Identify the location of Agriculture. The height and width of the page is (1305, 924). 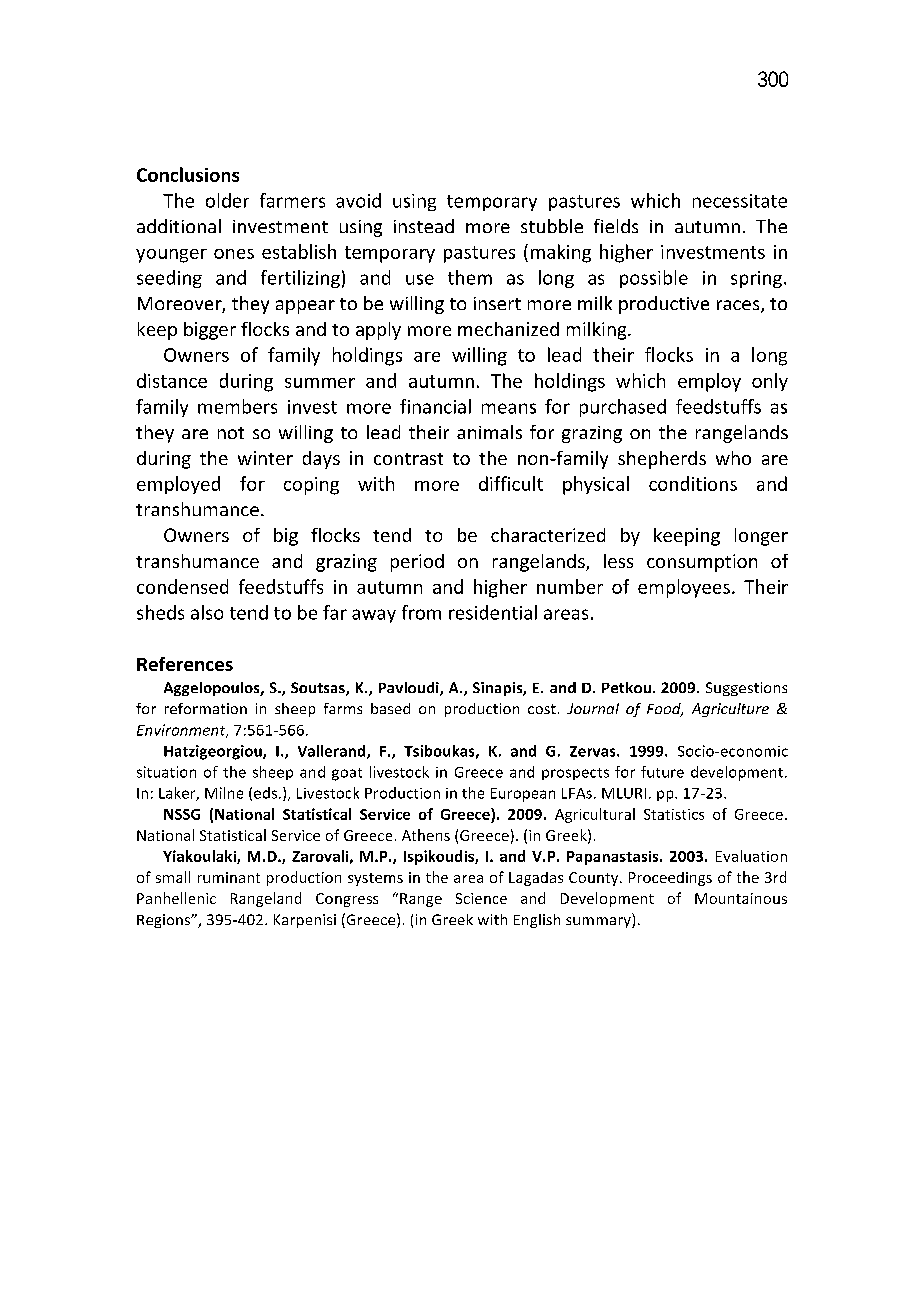
(730, 710).
